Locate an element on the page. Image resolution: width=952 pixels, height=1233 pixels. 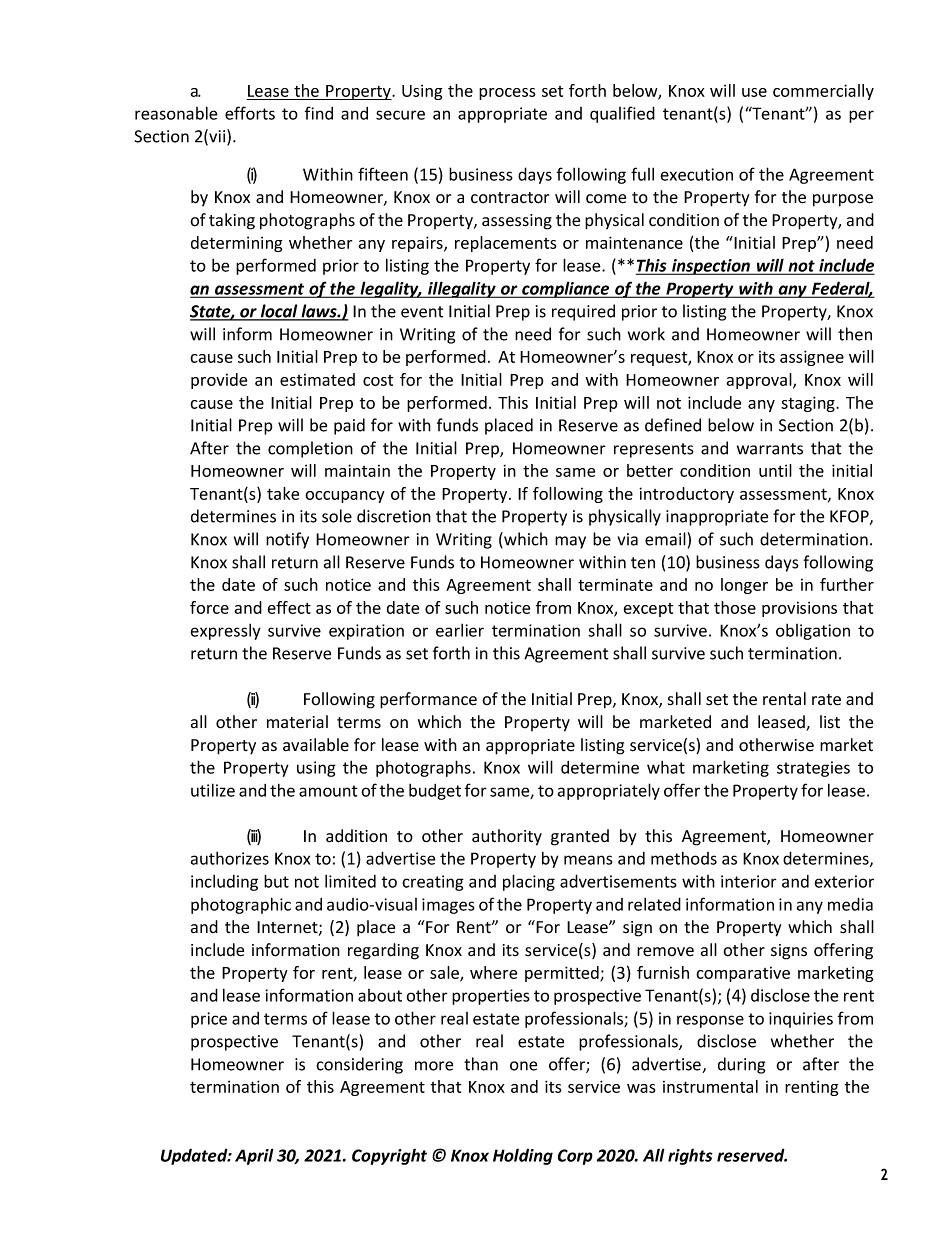
warrants is located at coordinates (770, 449).
